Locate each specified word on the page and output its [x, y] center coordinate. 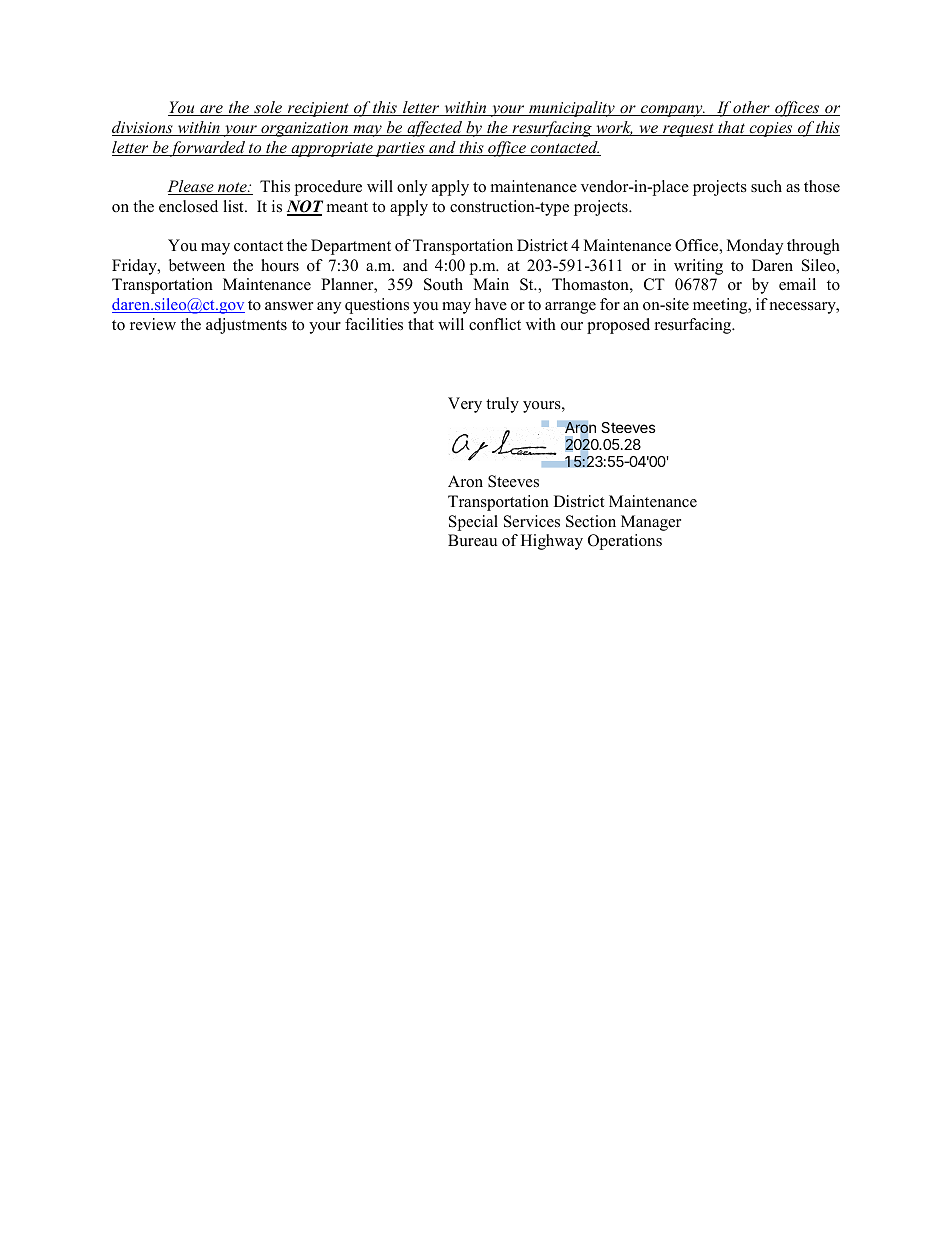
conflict [495, 324]
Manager [651, 523]
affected [435, 129]
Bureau [472, 540]
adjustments [246, 326]
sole [268, 108]
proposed [618, 326]
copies [771, 129]
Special [473, 523]
